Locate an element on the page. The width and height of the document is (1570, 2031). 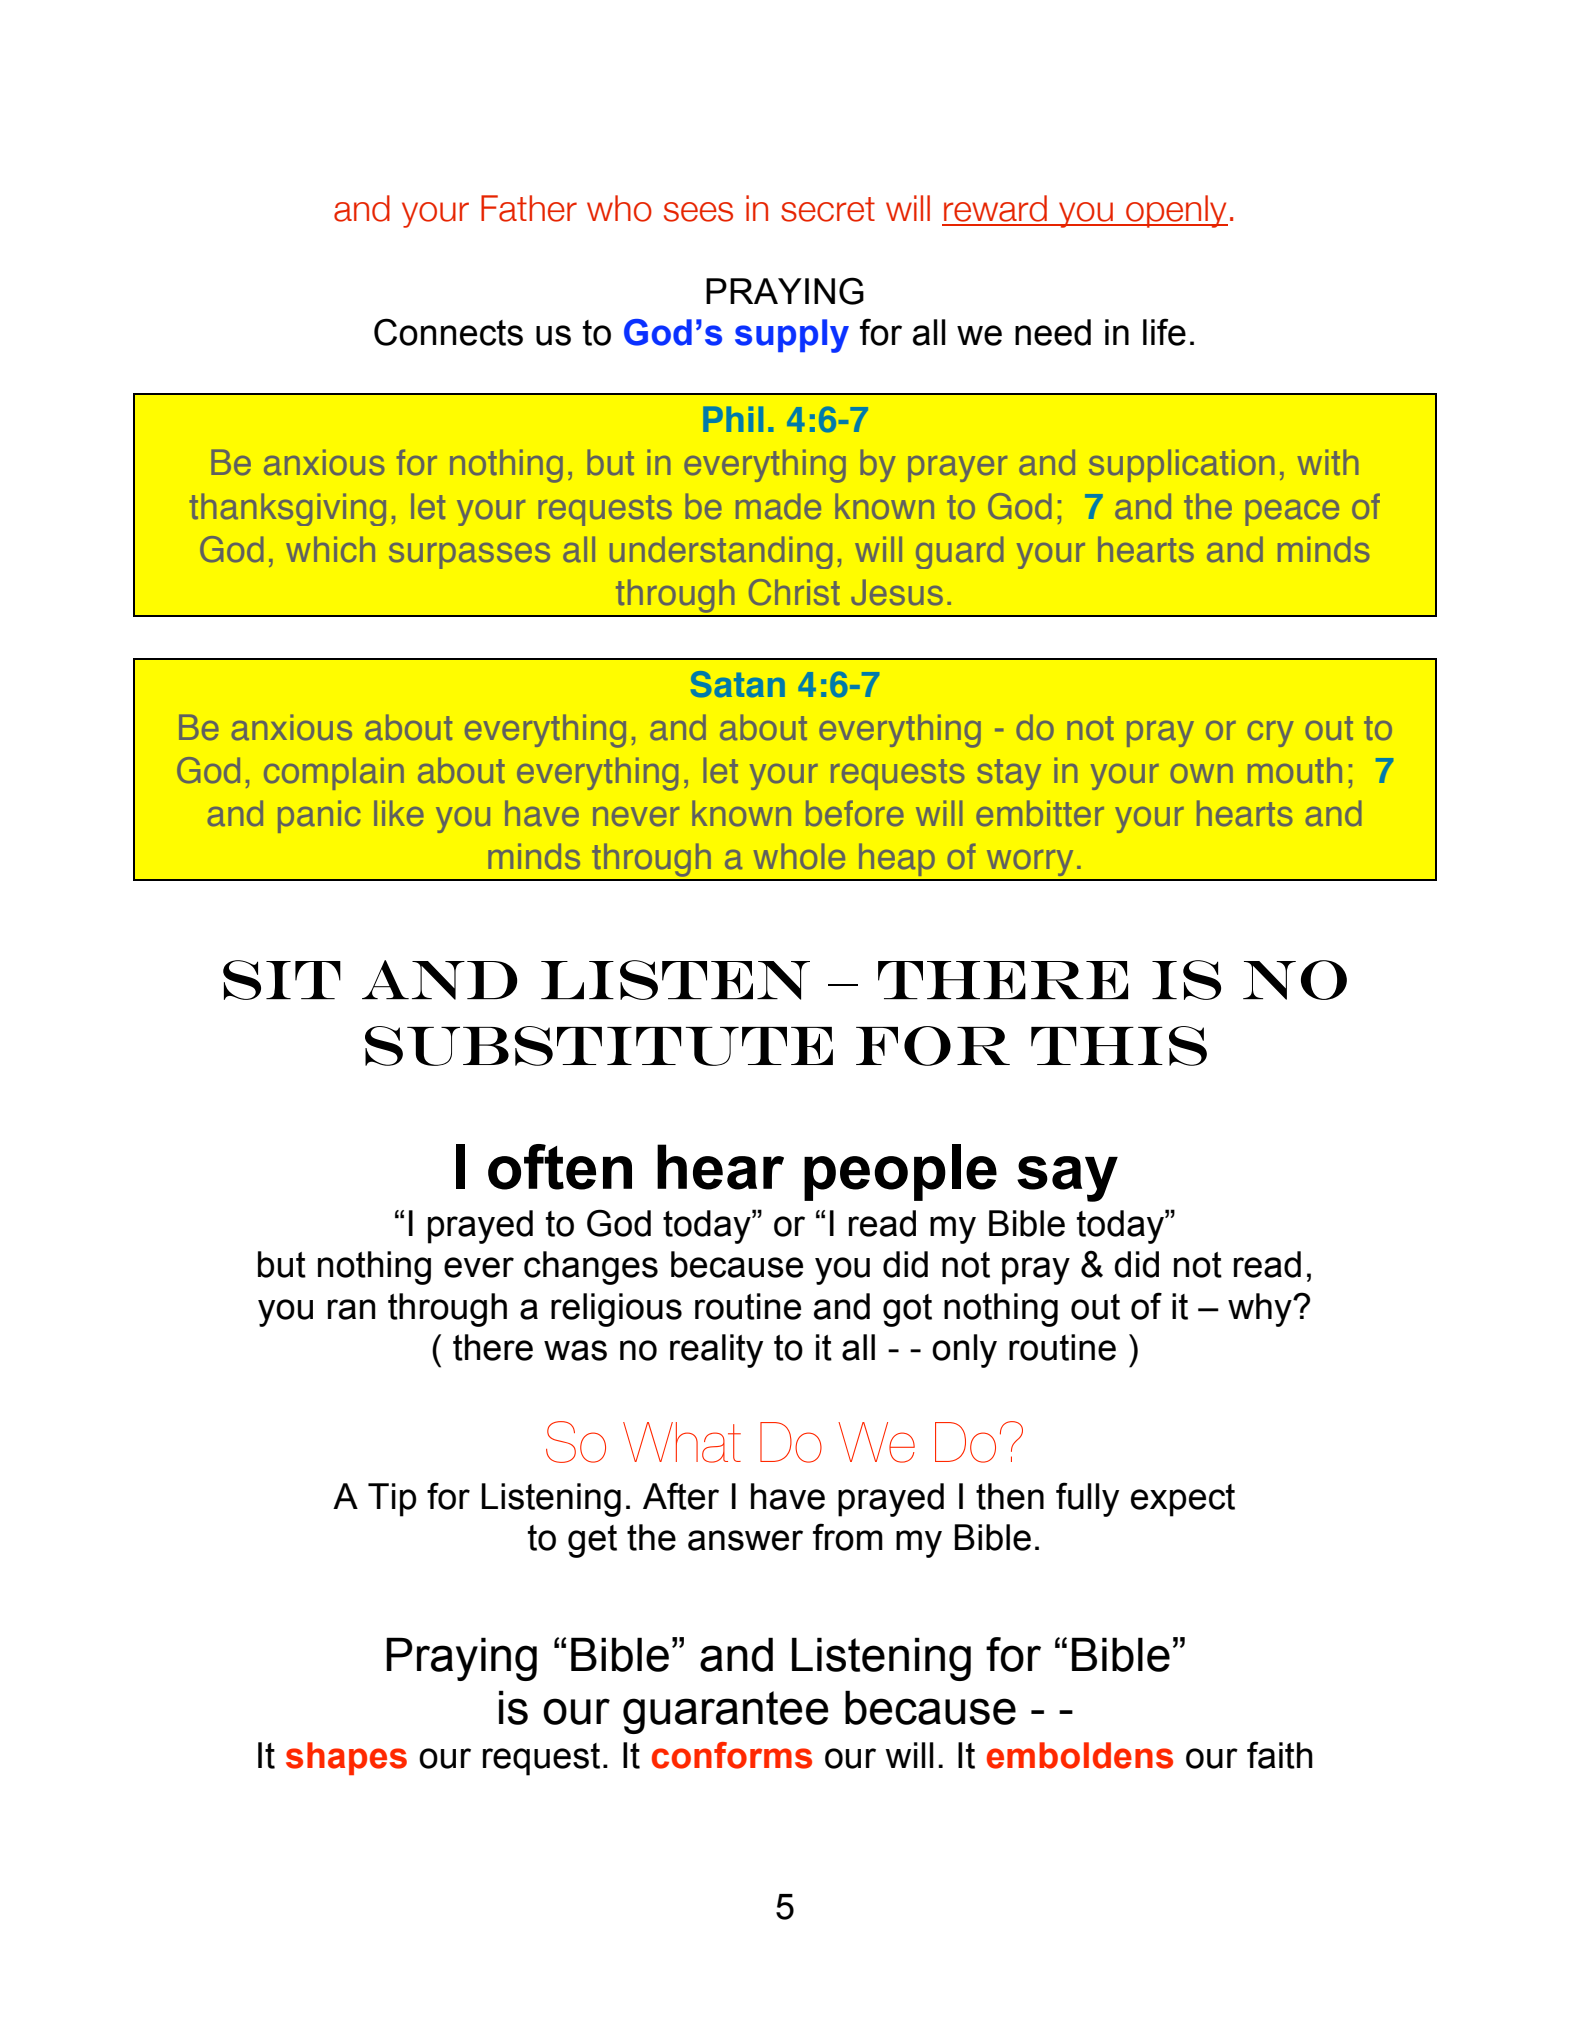
reality is located at coordinates (716, 1351).
